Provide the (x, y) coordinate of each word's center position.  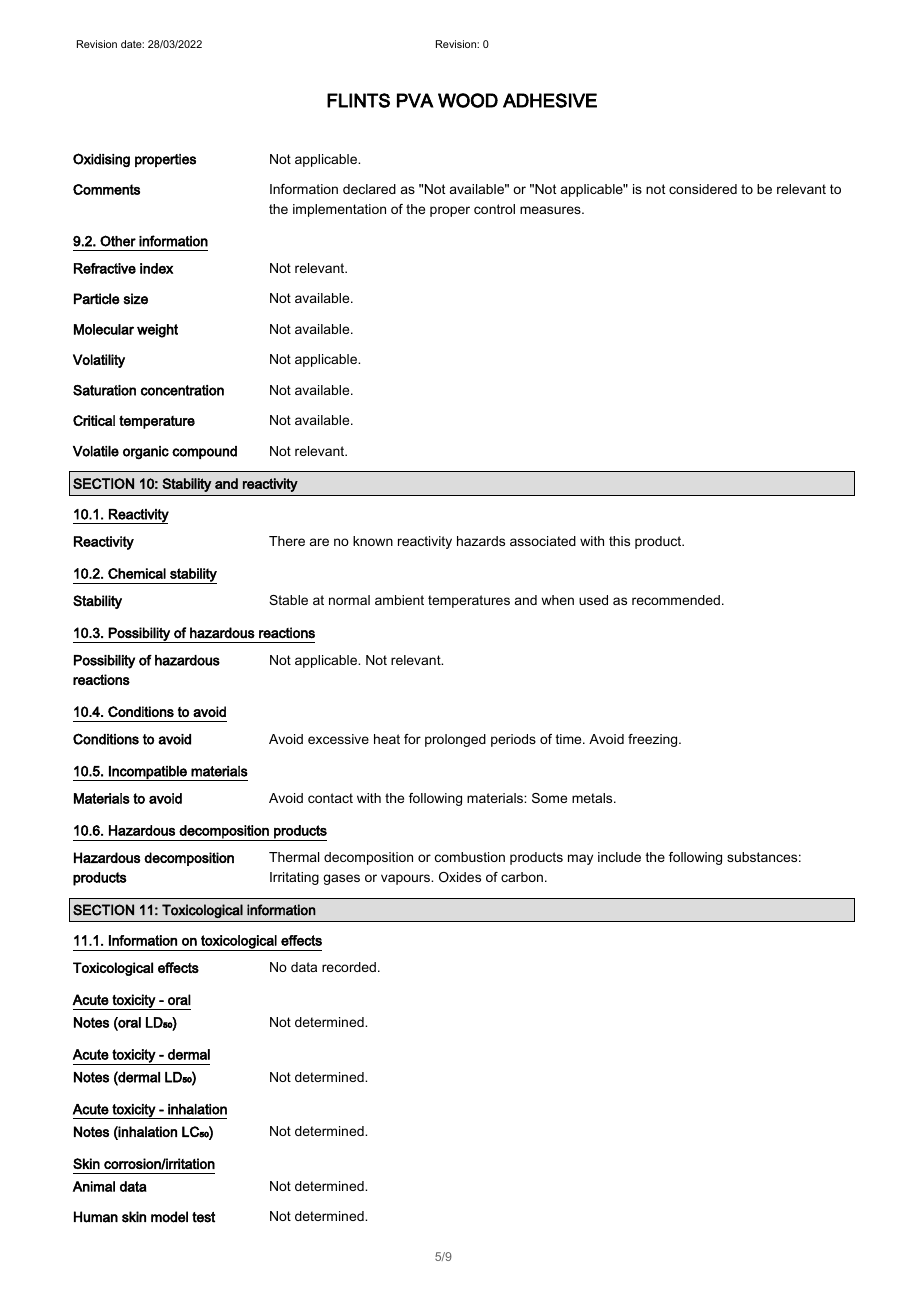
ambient (399, 600)
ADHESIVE (550, 100)
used (593, 600)
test (203, 1217)
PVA (415, 100)
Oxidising (101, 160)
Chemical (137, 573)
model (169, 1217)
